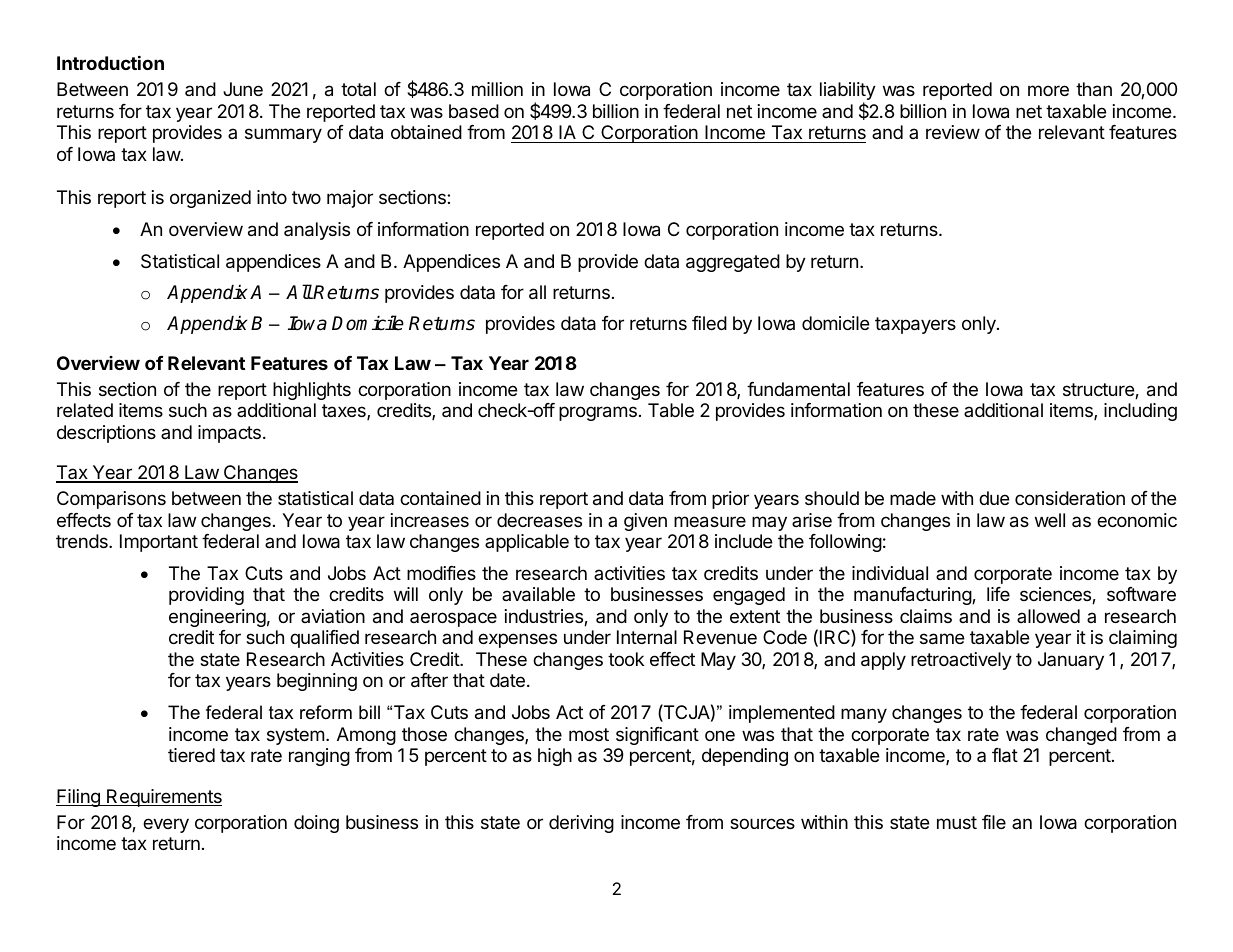  I want to click on programs, so click(598, 413).
